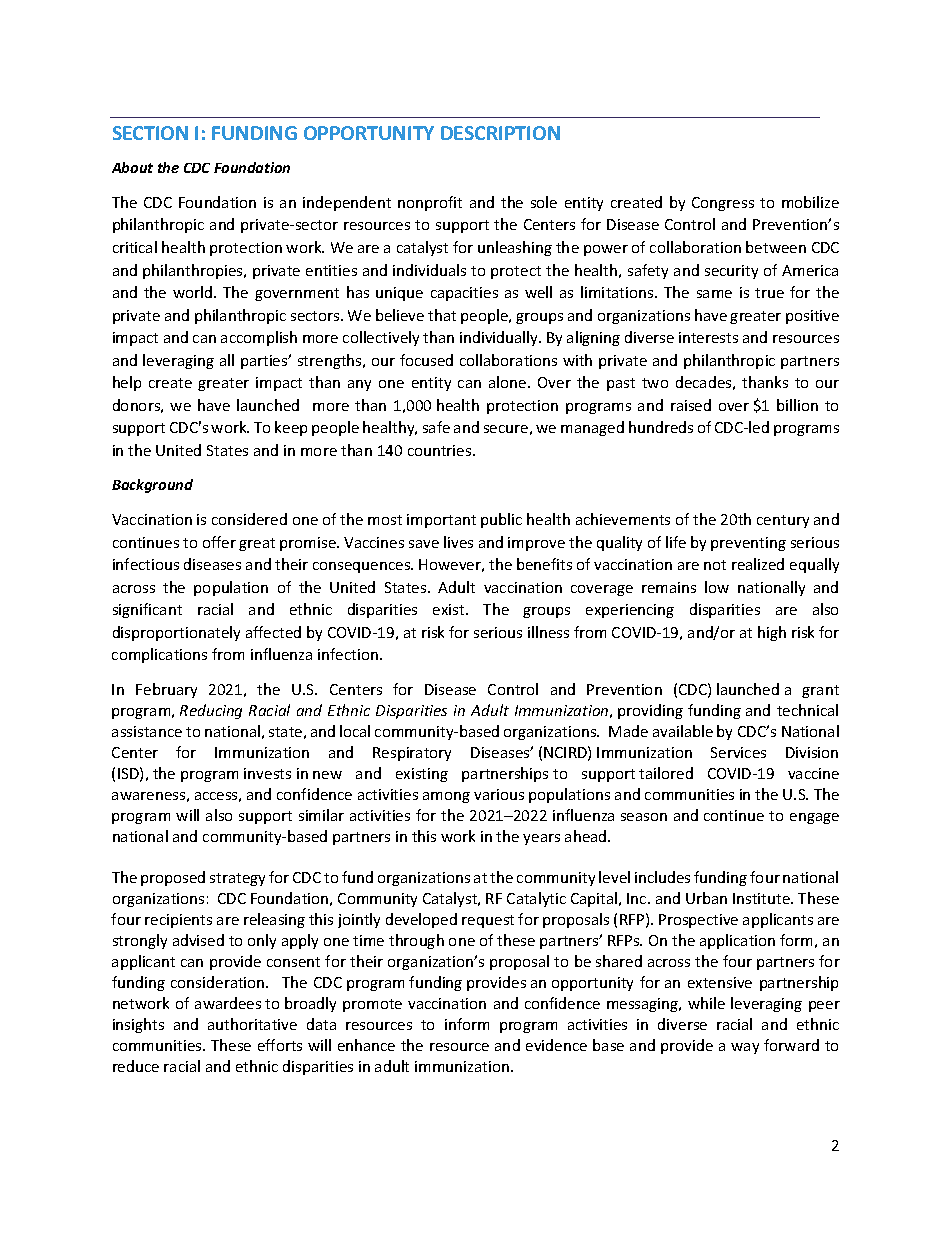 The image size is (952, 1233). I want to click on authoritative, so click(252, 1024).
